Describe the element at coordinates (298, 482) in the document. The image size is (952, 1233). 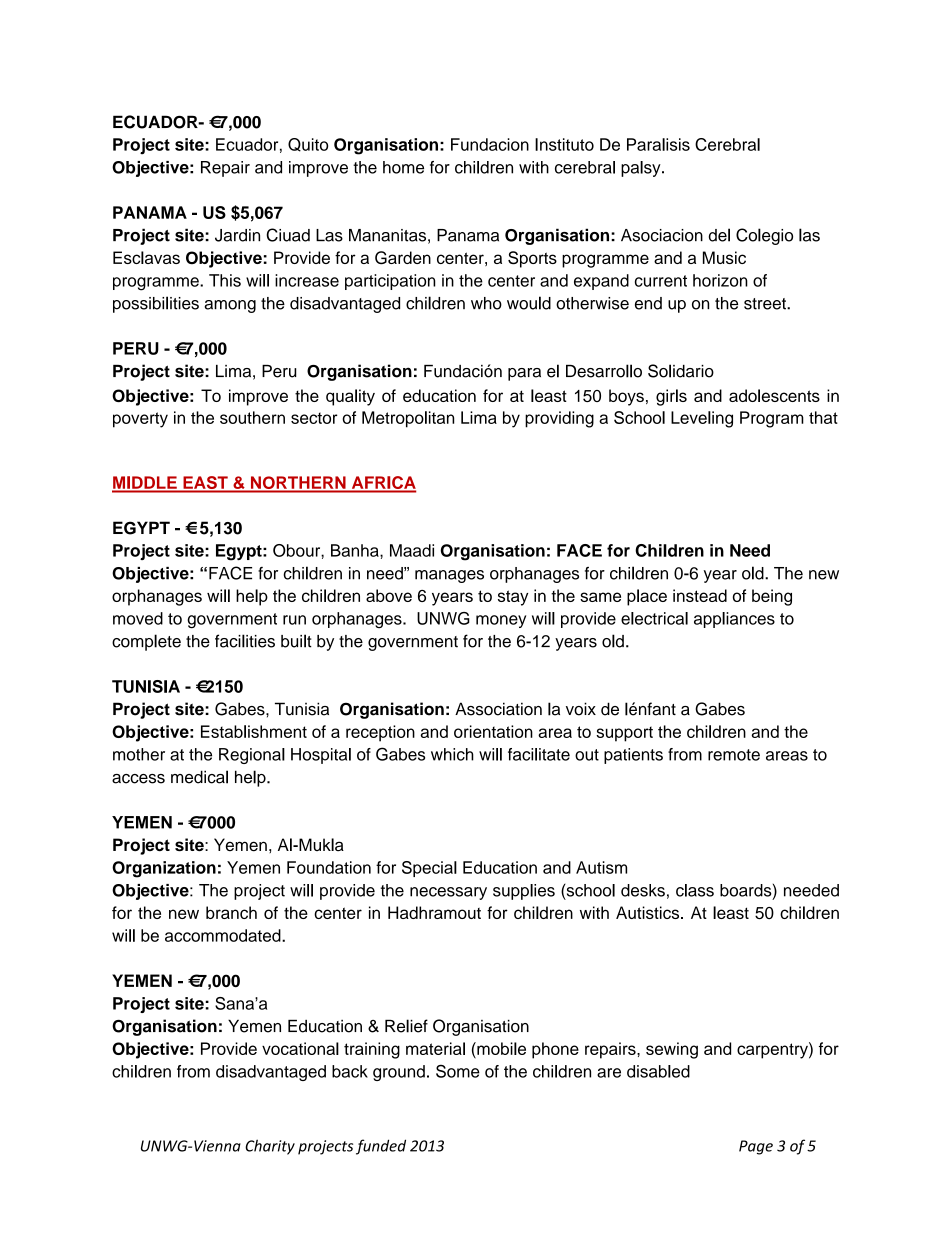
I see `NORTHERN` at that location.
